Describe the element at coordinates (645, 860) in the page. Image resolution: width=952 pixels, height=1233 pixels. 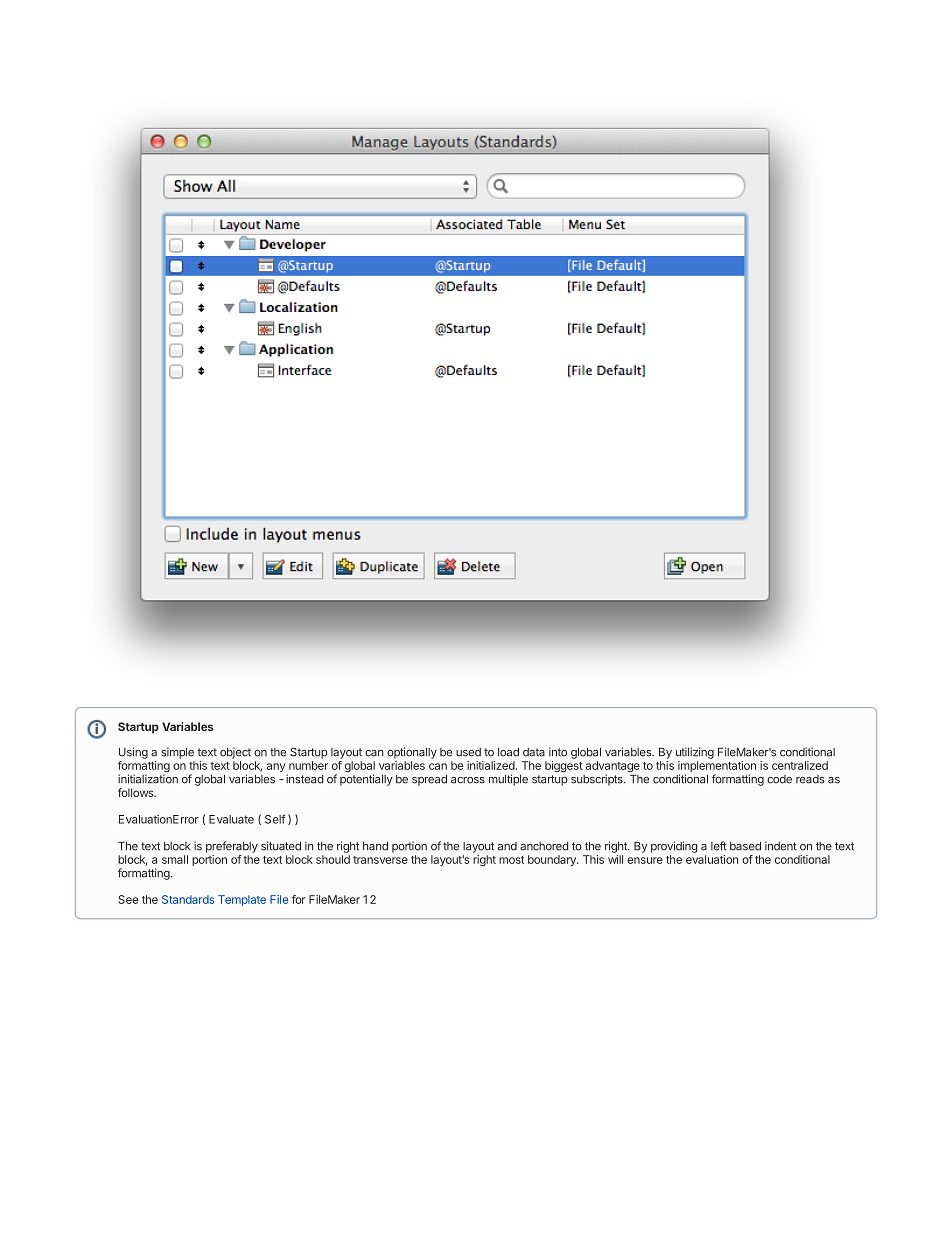
I see `ensure` at that location.
